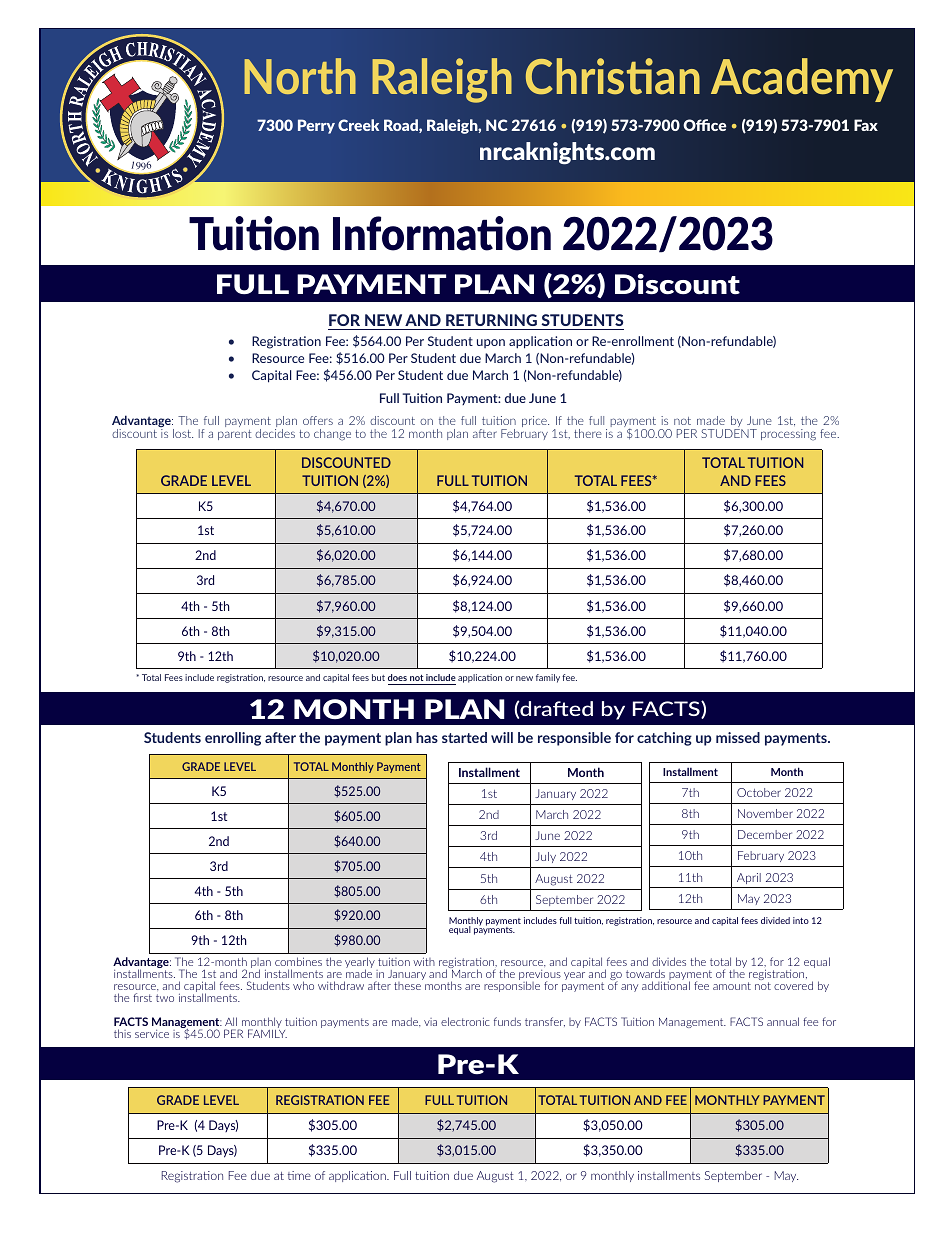 The image size is (952, 1233). I want to click on North, so click(300, 76).
